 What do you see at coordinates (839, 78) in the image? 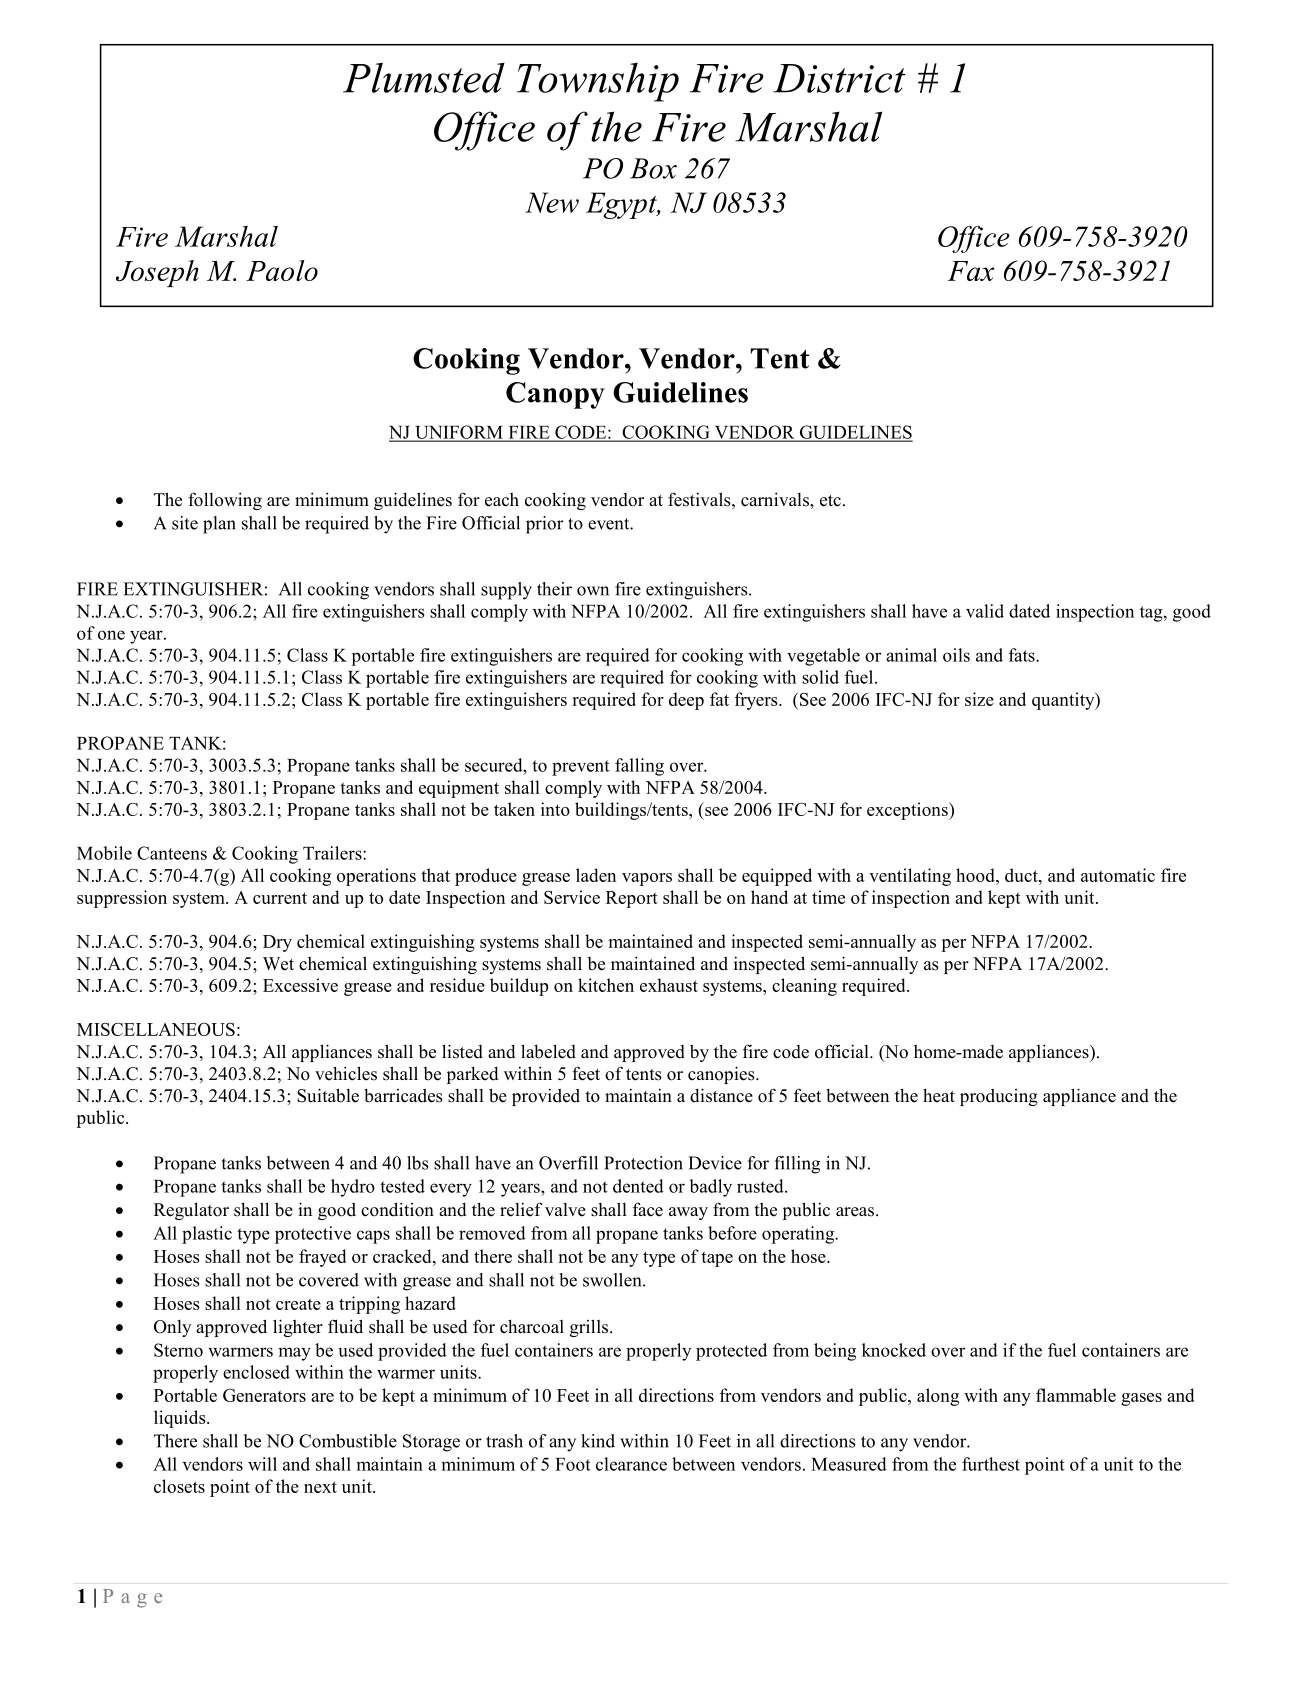
I see `District` at bounding box center [839, 78].
